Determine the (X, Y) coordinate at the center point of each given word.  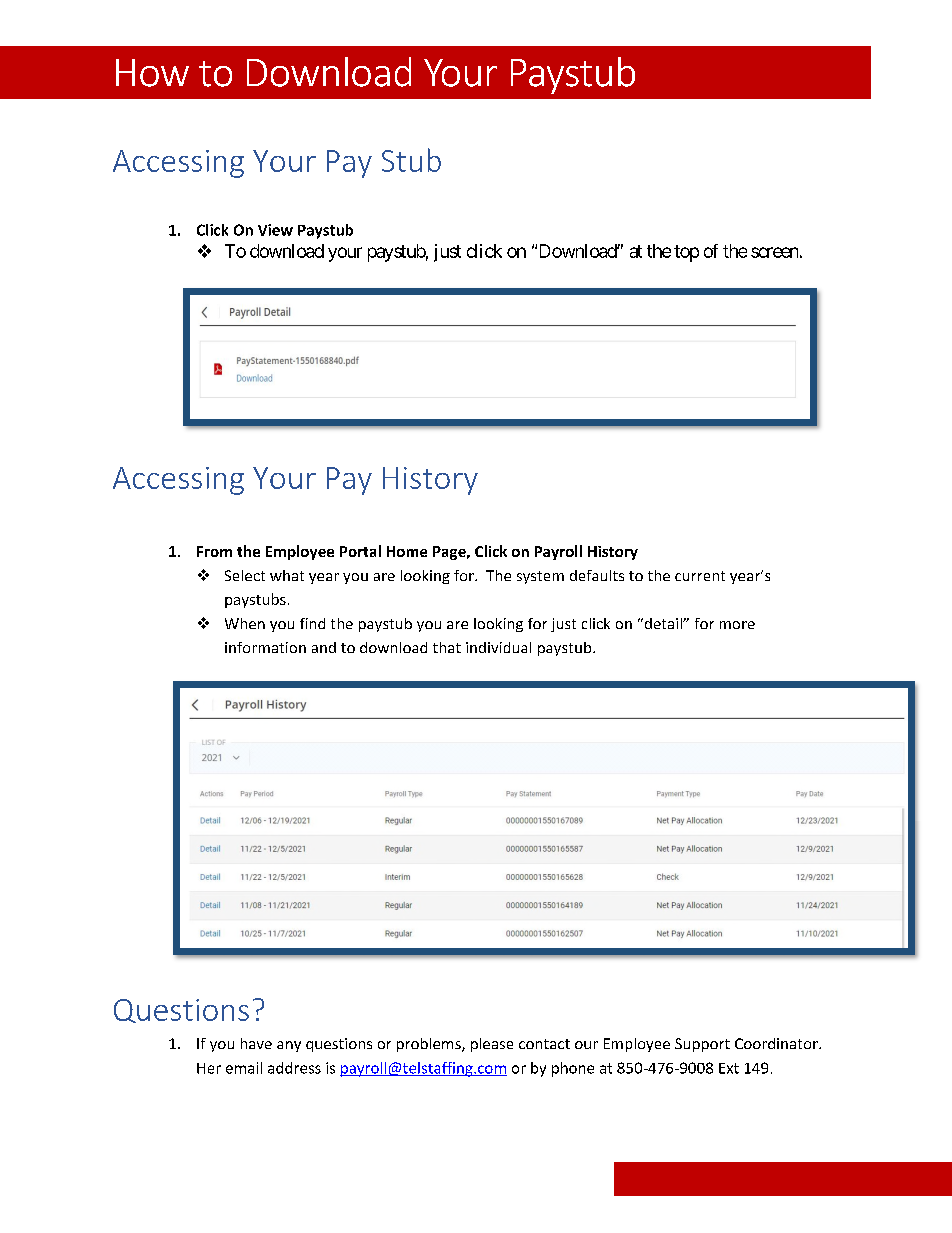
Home (407, 551)
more (737, 625)
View (275, 230)
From (214, 551)
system (540, 577)
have (256, 1043)
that (447, 647)
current (700, 576)
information (265, 647)
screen (774, 252)
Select (245, 575)
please (492, 1045)
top (686, 253)
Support (702, 1045)
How (152, 73)
